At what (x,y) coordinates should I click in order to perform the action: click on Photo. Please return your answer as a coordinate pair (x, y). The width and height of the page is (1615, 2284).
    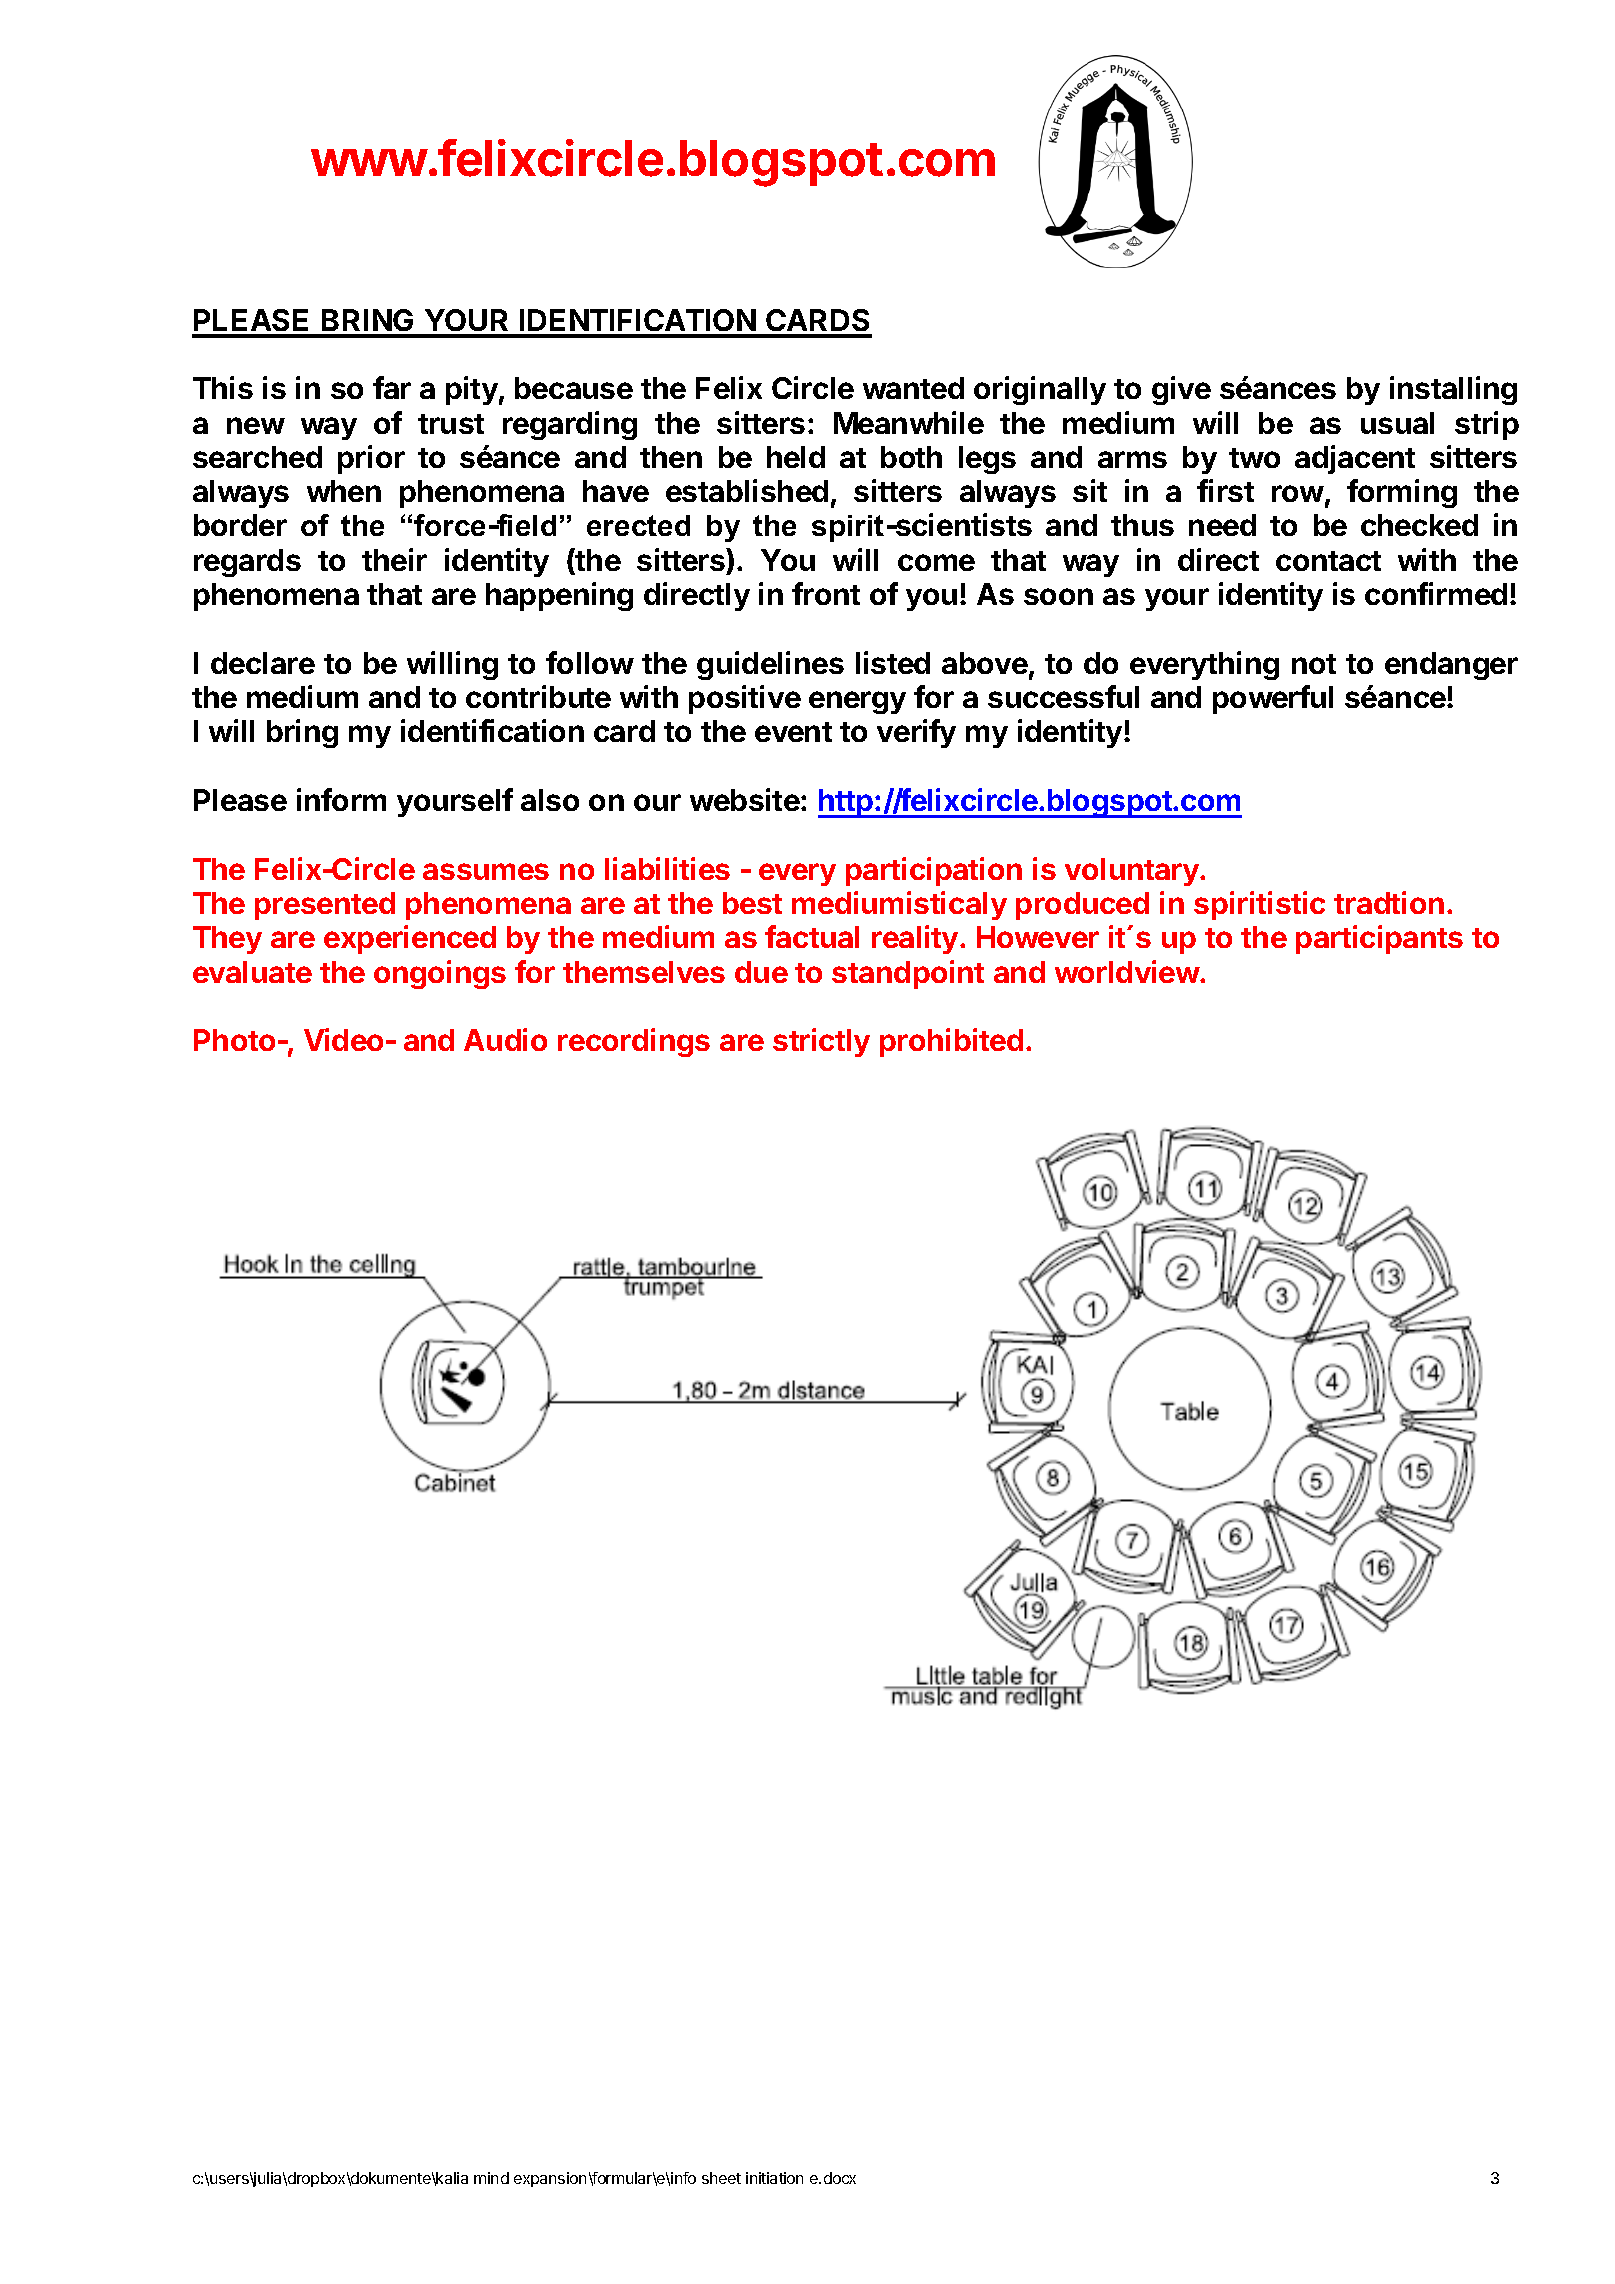
    Looking at the image, I should click on (234, 1040).
